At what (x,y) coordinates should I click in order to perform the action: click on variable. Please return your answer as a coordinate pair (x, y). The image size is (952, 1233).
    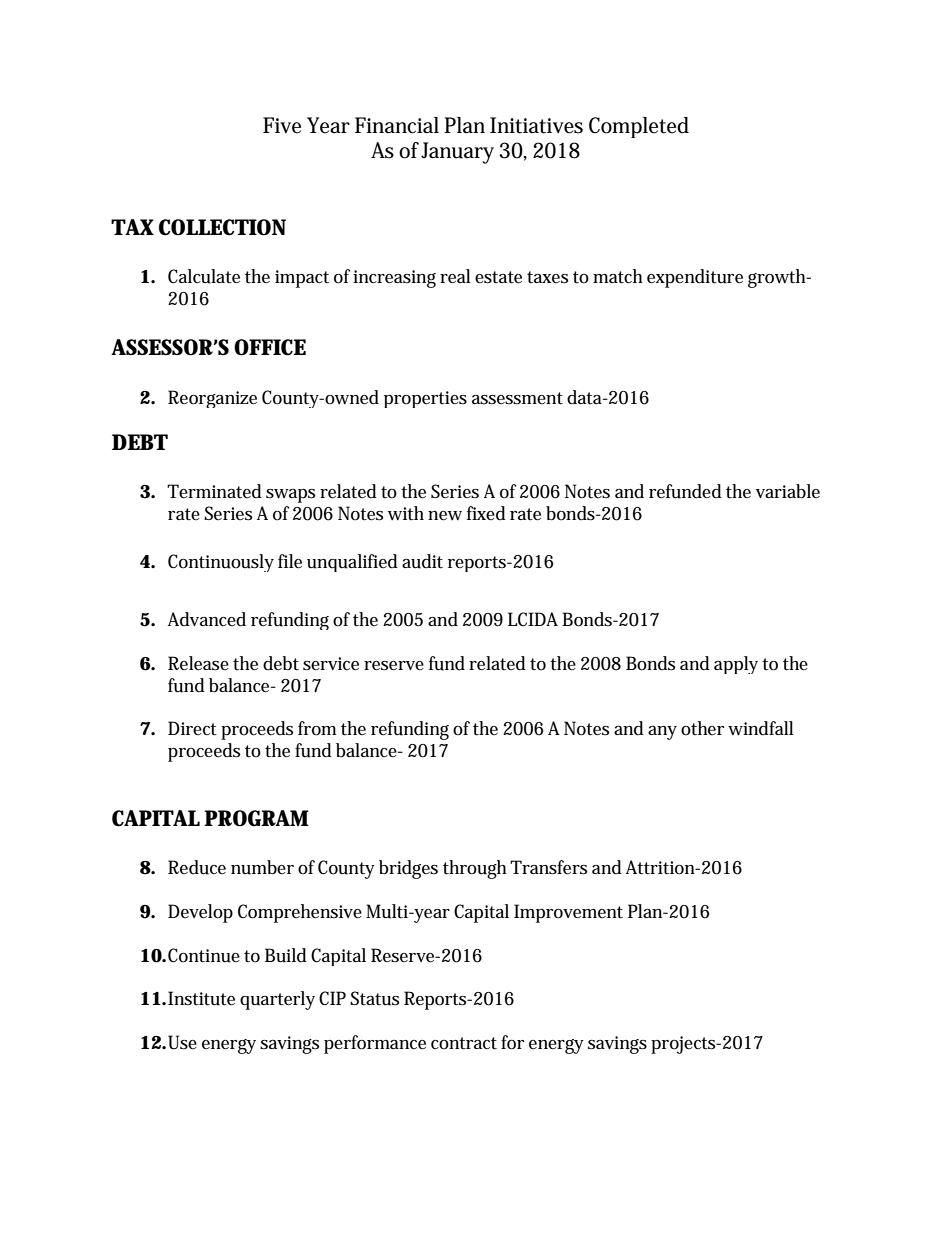
    Looking at the image, I should click on (788, 491).
